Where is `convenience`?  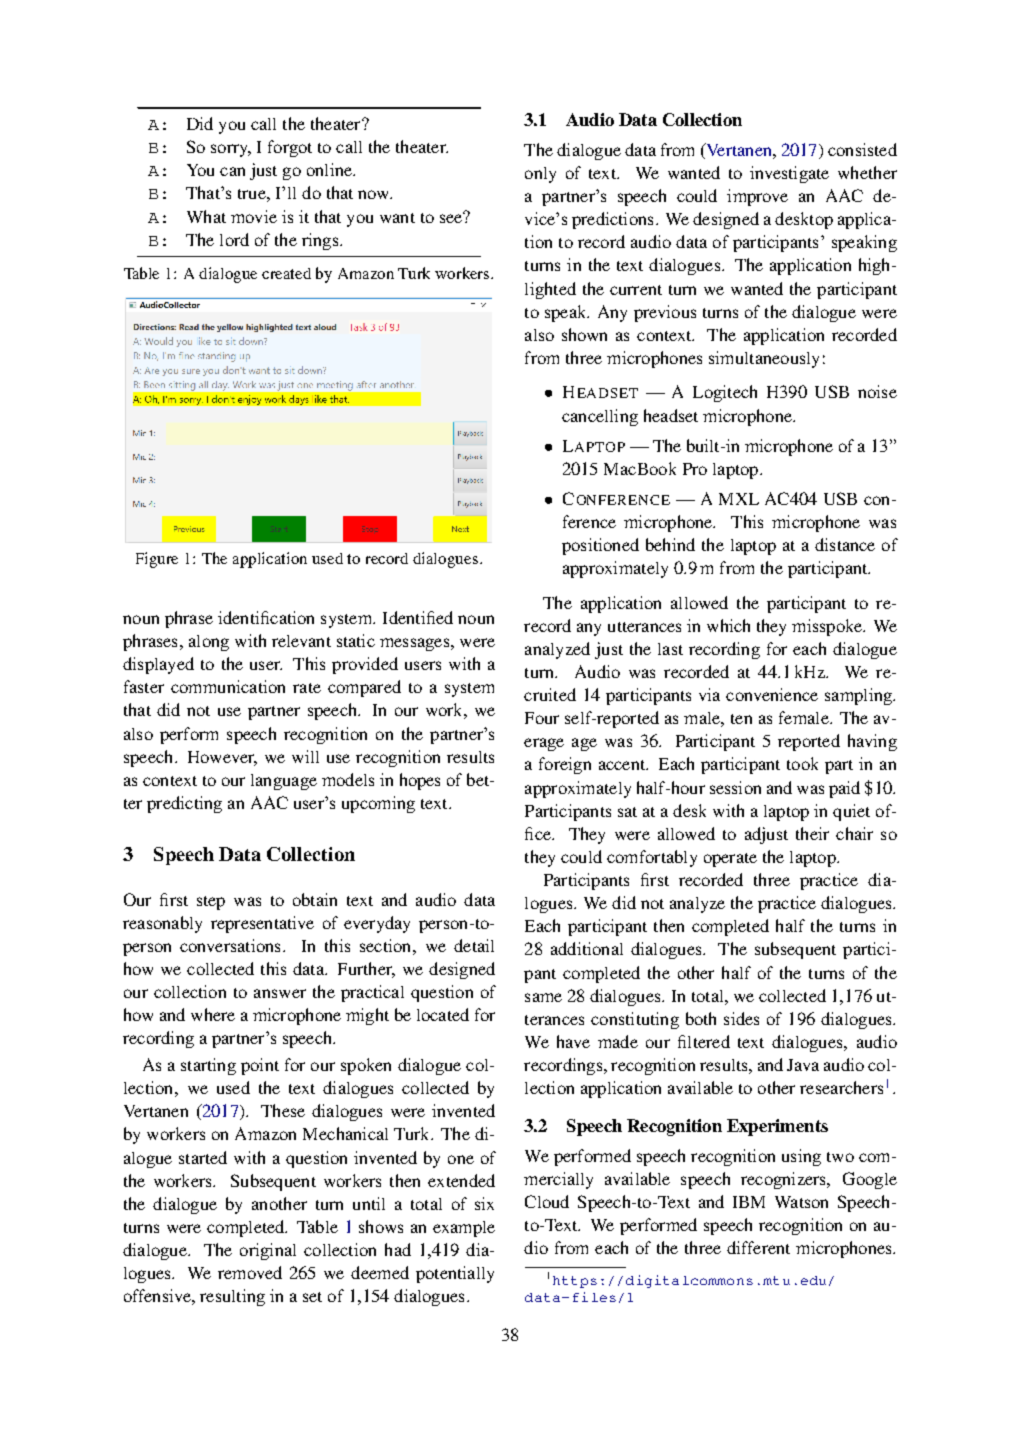 convenience is located at coordinates (772, 694).
